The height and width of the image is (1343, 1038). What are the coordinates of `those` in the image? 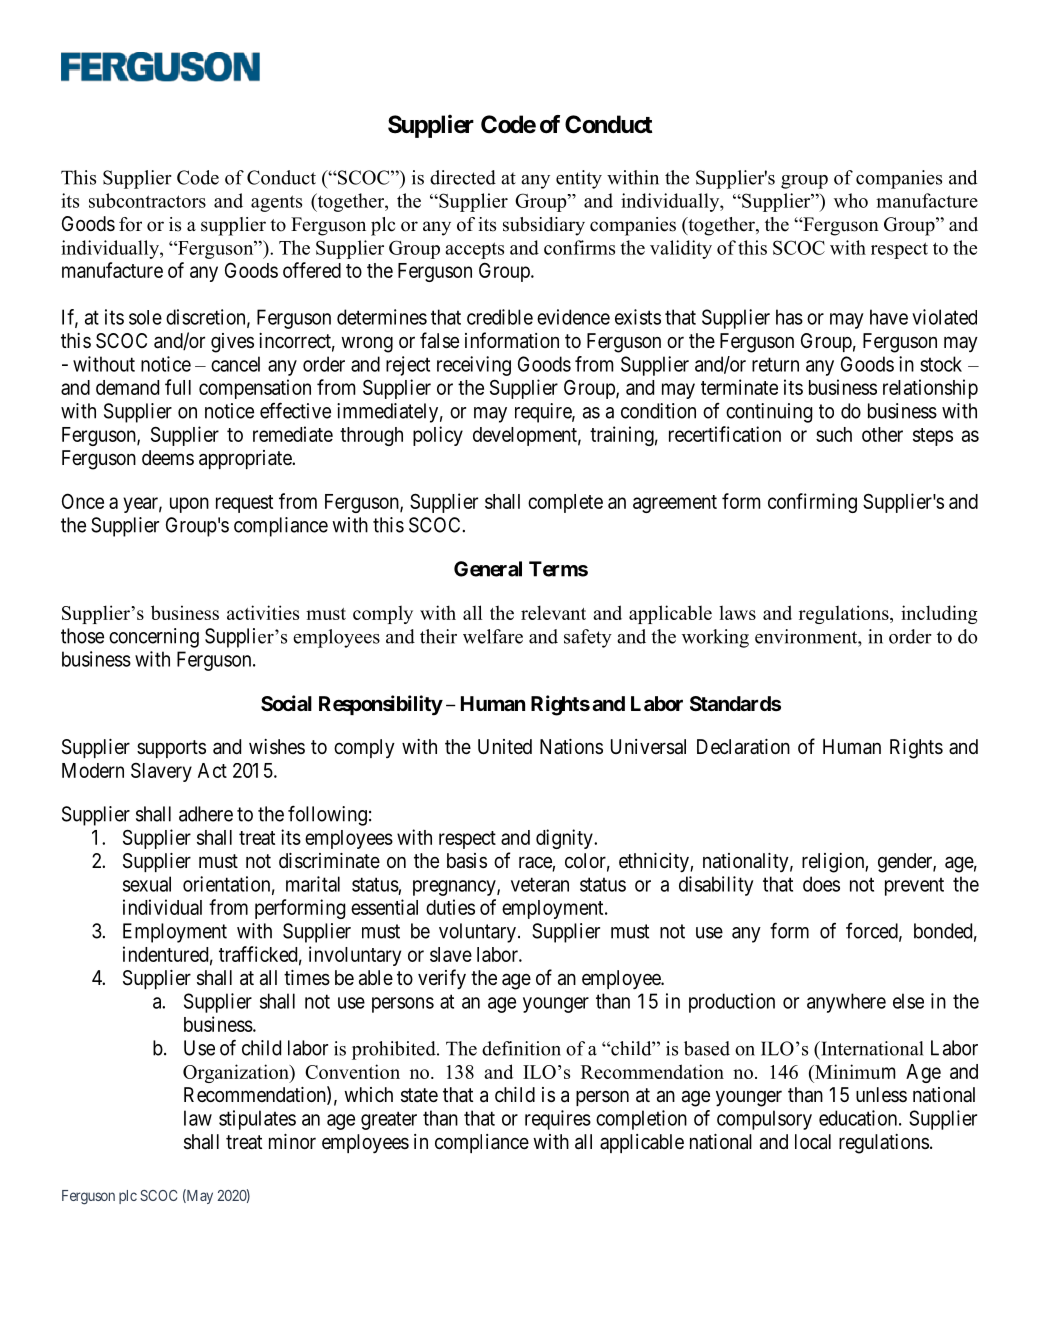 It's located at (82, 636).
